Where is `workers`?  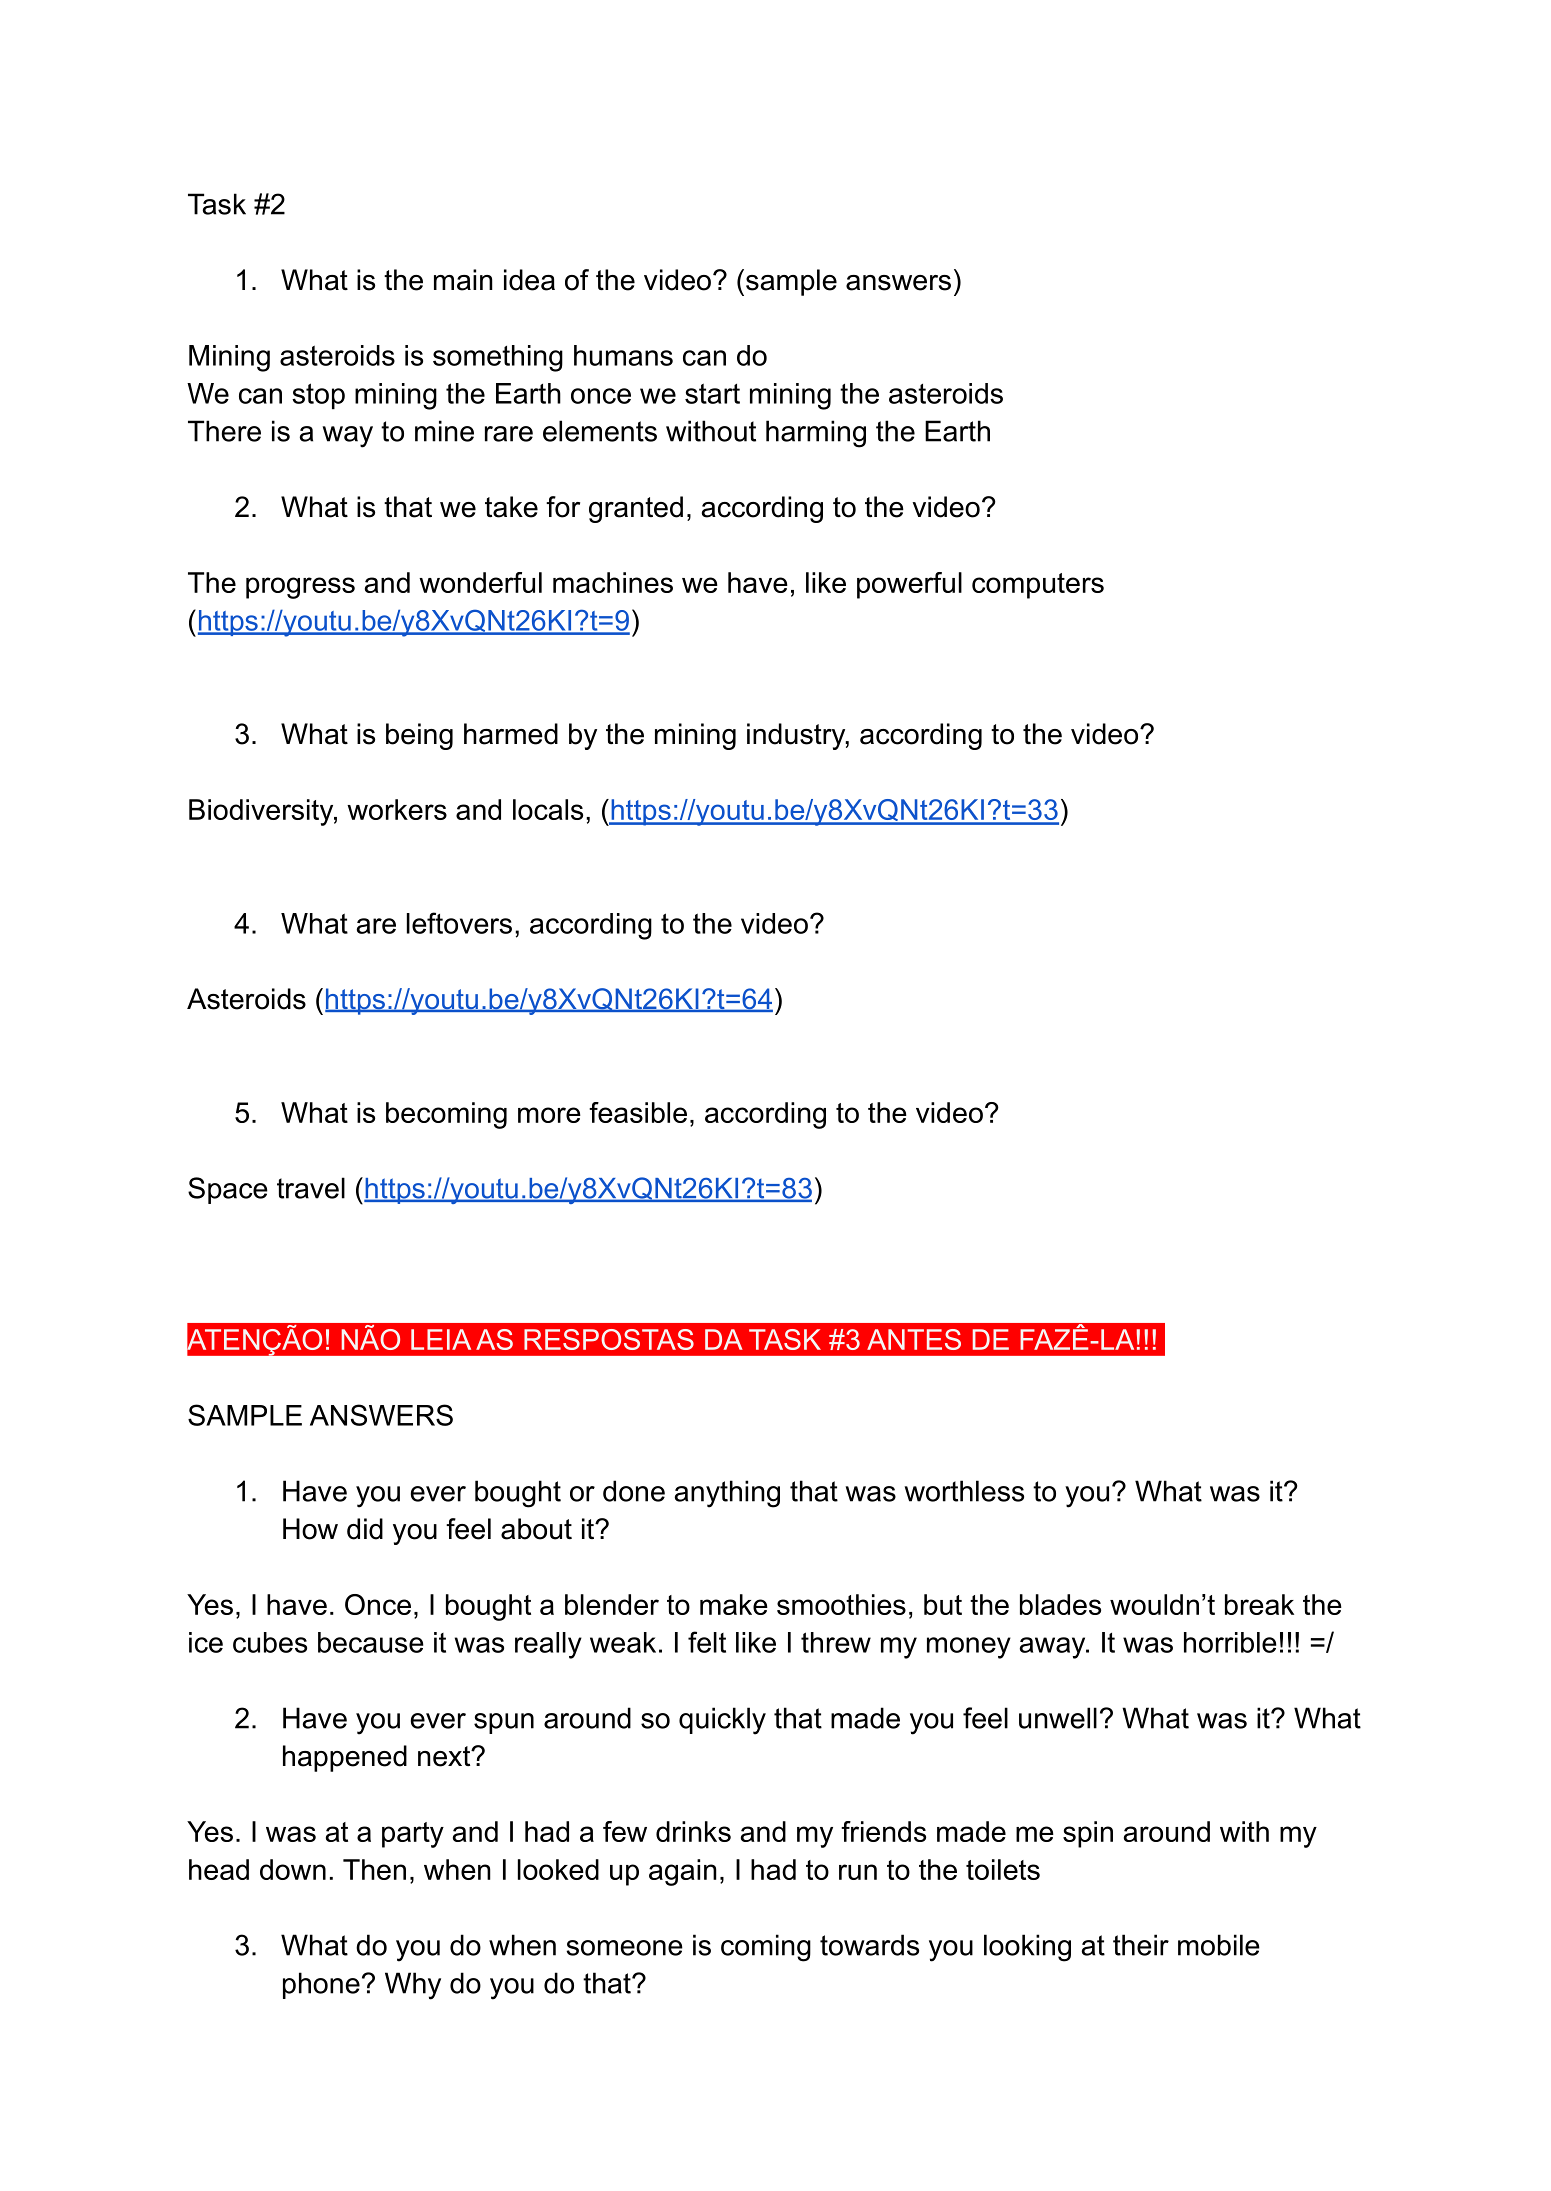 workers is located at coordinates (397, 809).
